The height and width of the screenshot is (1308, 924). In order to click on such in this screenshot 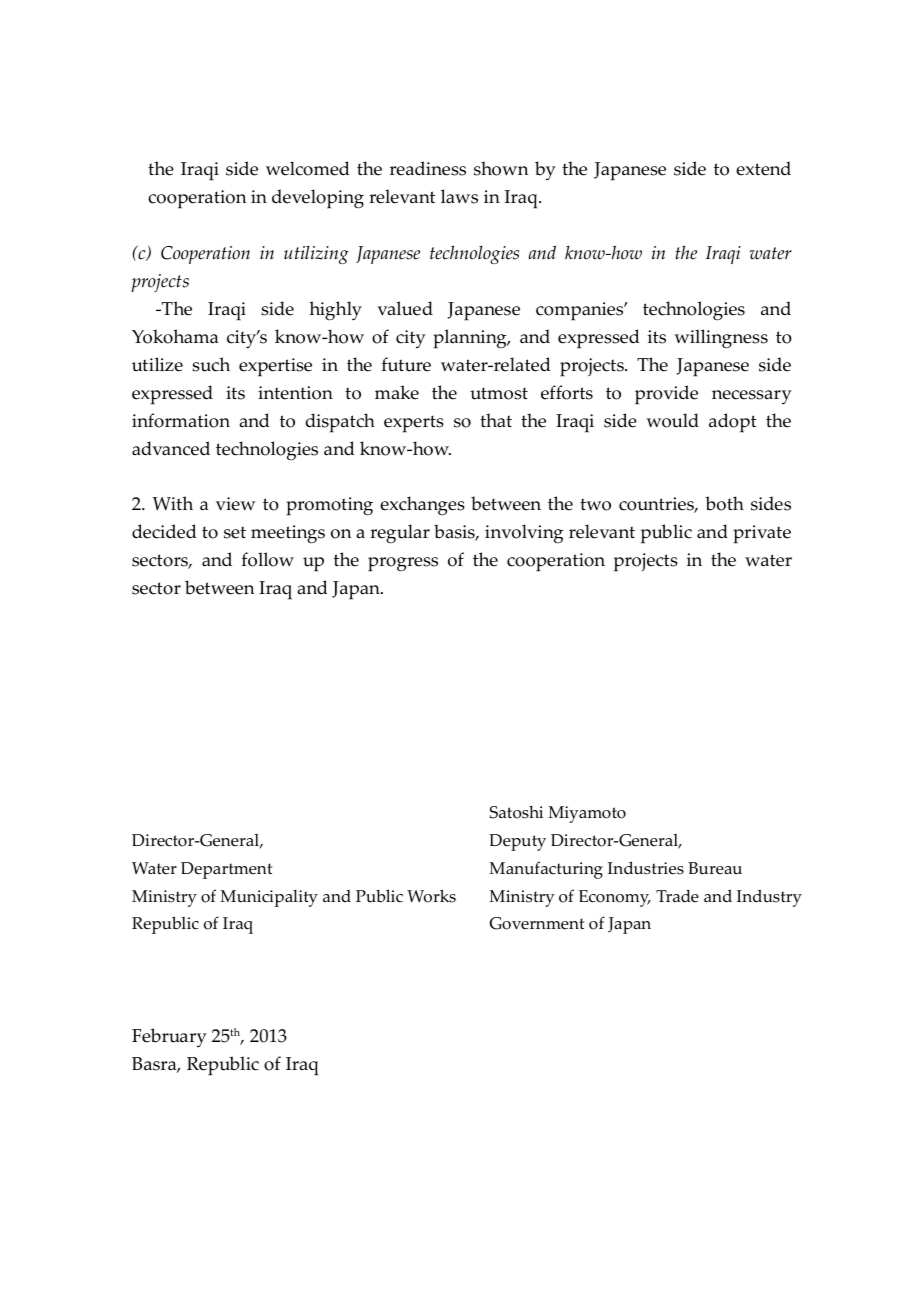, I will do `click(211, 364)`.
